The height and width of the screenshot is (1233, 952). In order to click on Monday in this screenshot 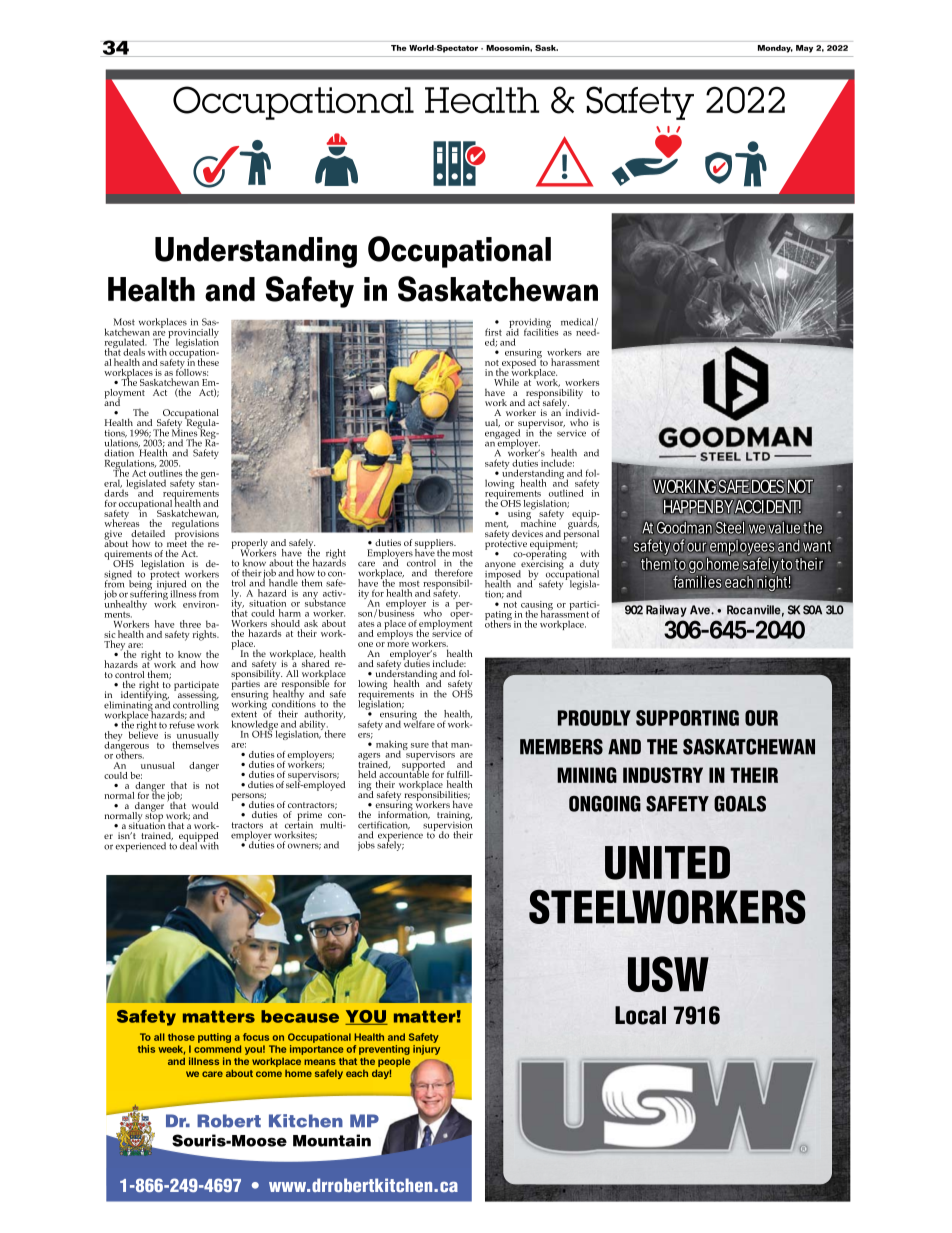, I will do `click(775, 49)`.
